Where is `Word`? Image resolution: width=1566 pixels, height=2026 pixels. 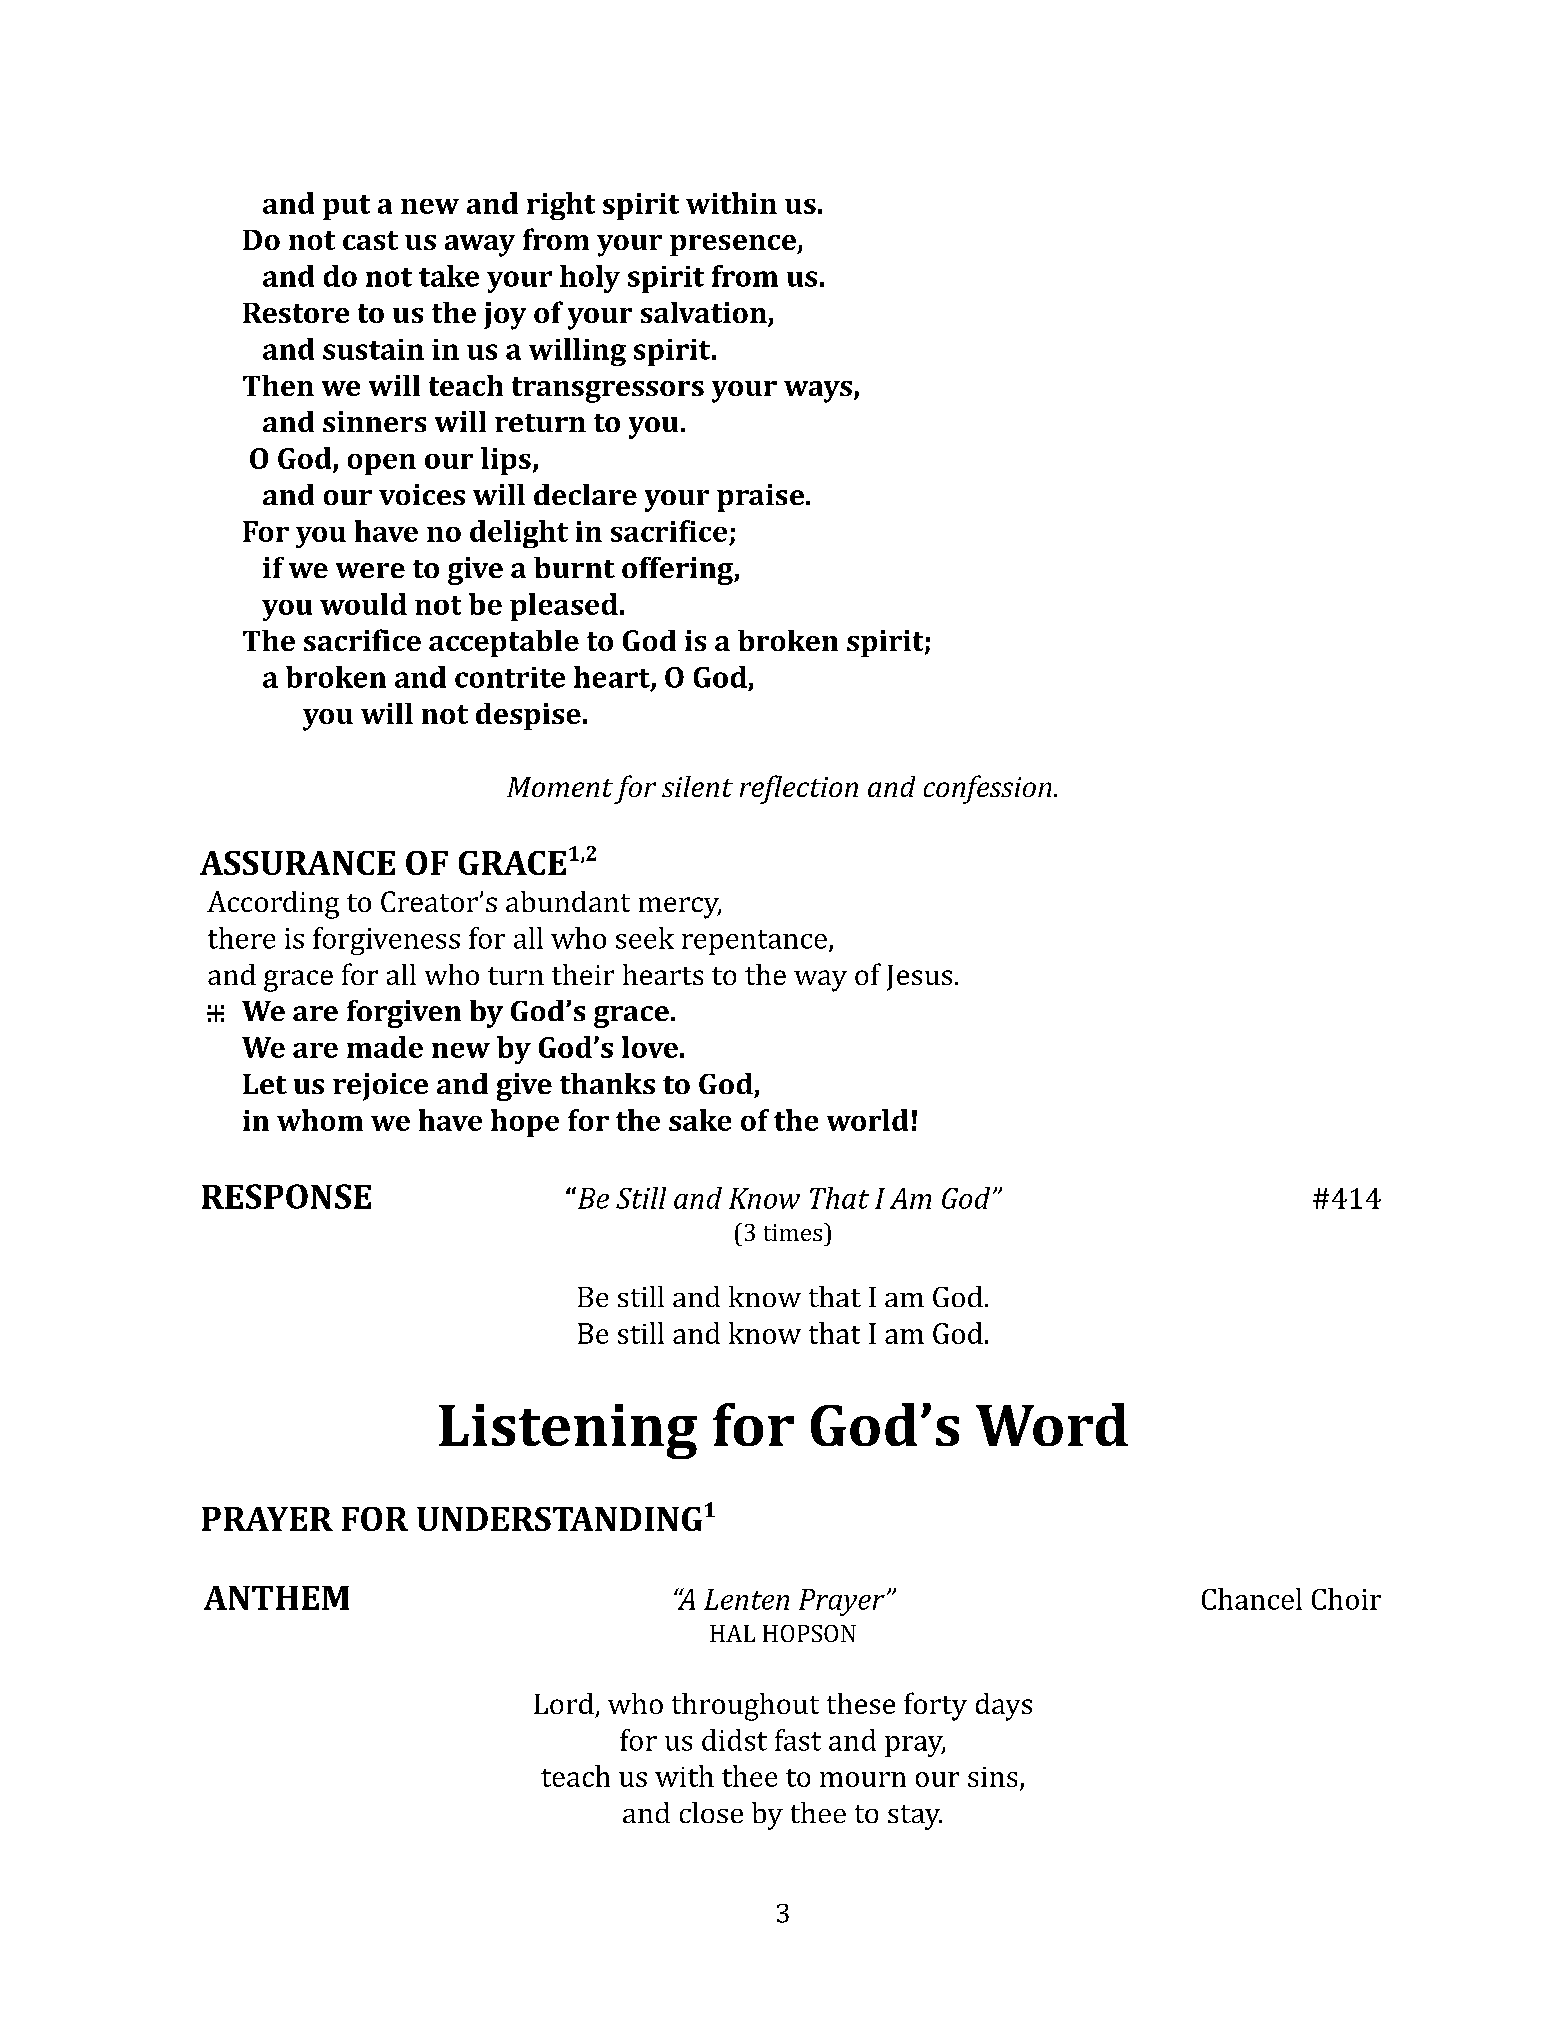
Word is located at coordinates (1052, 1424).
